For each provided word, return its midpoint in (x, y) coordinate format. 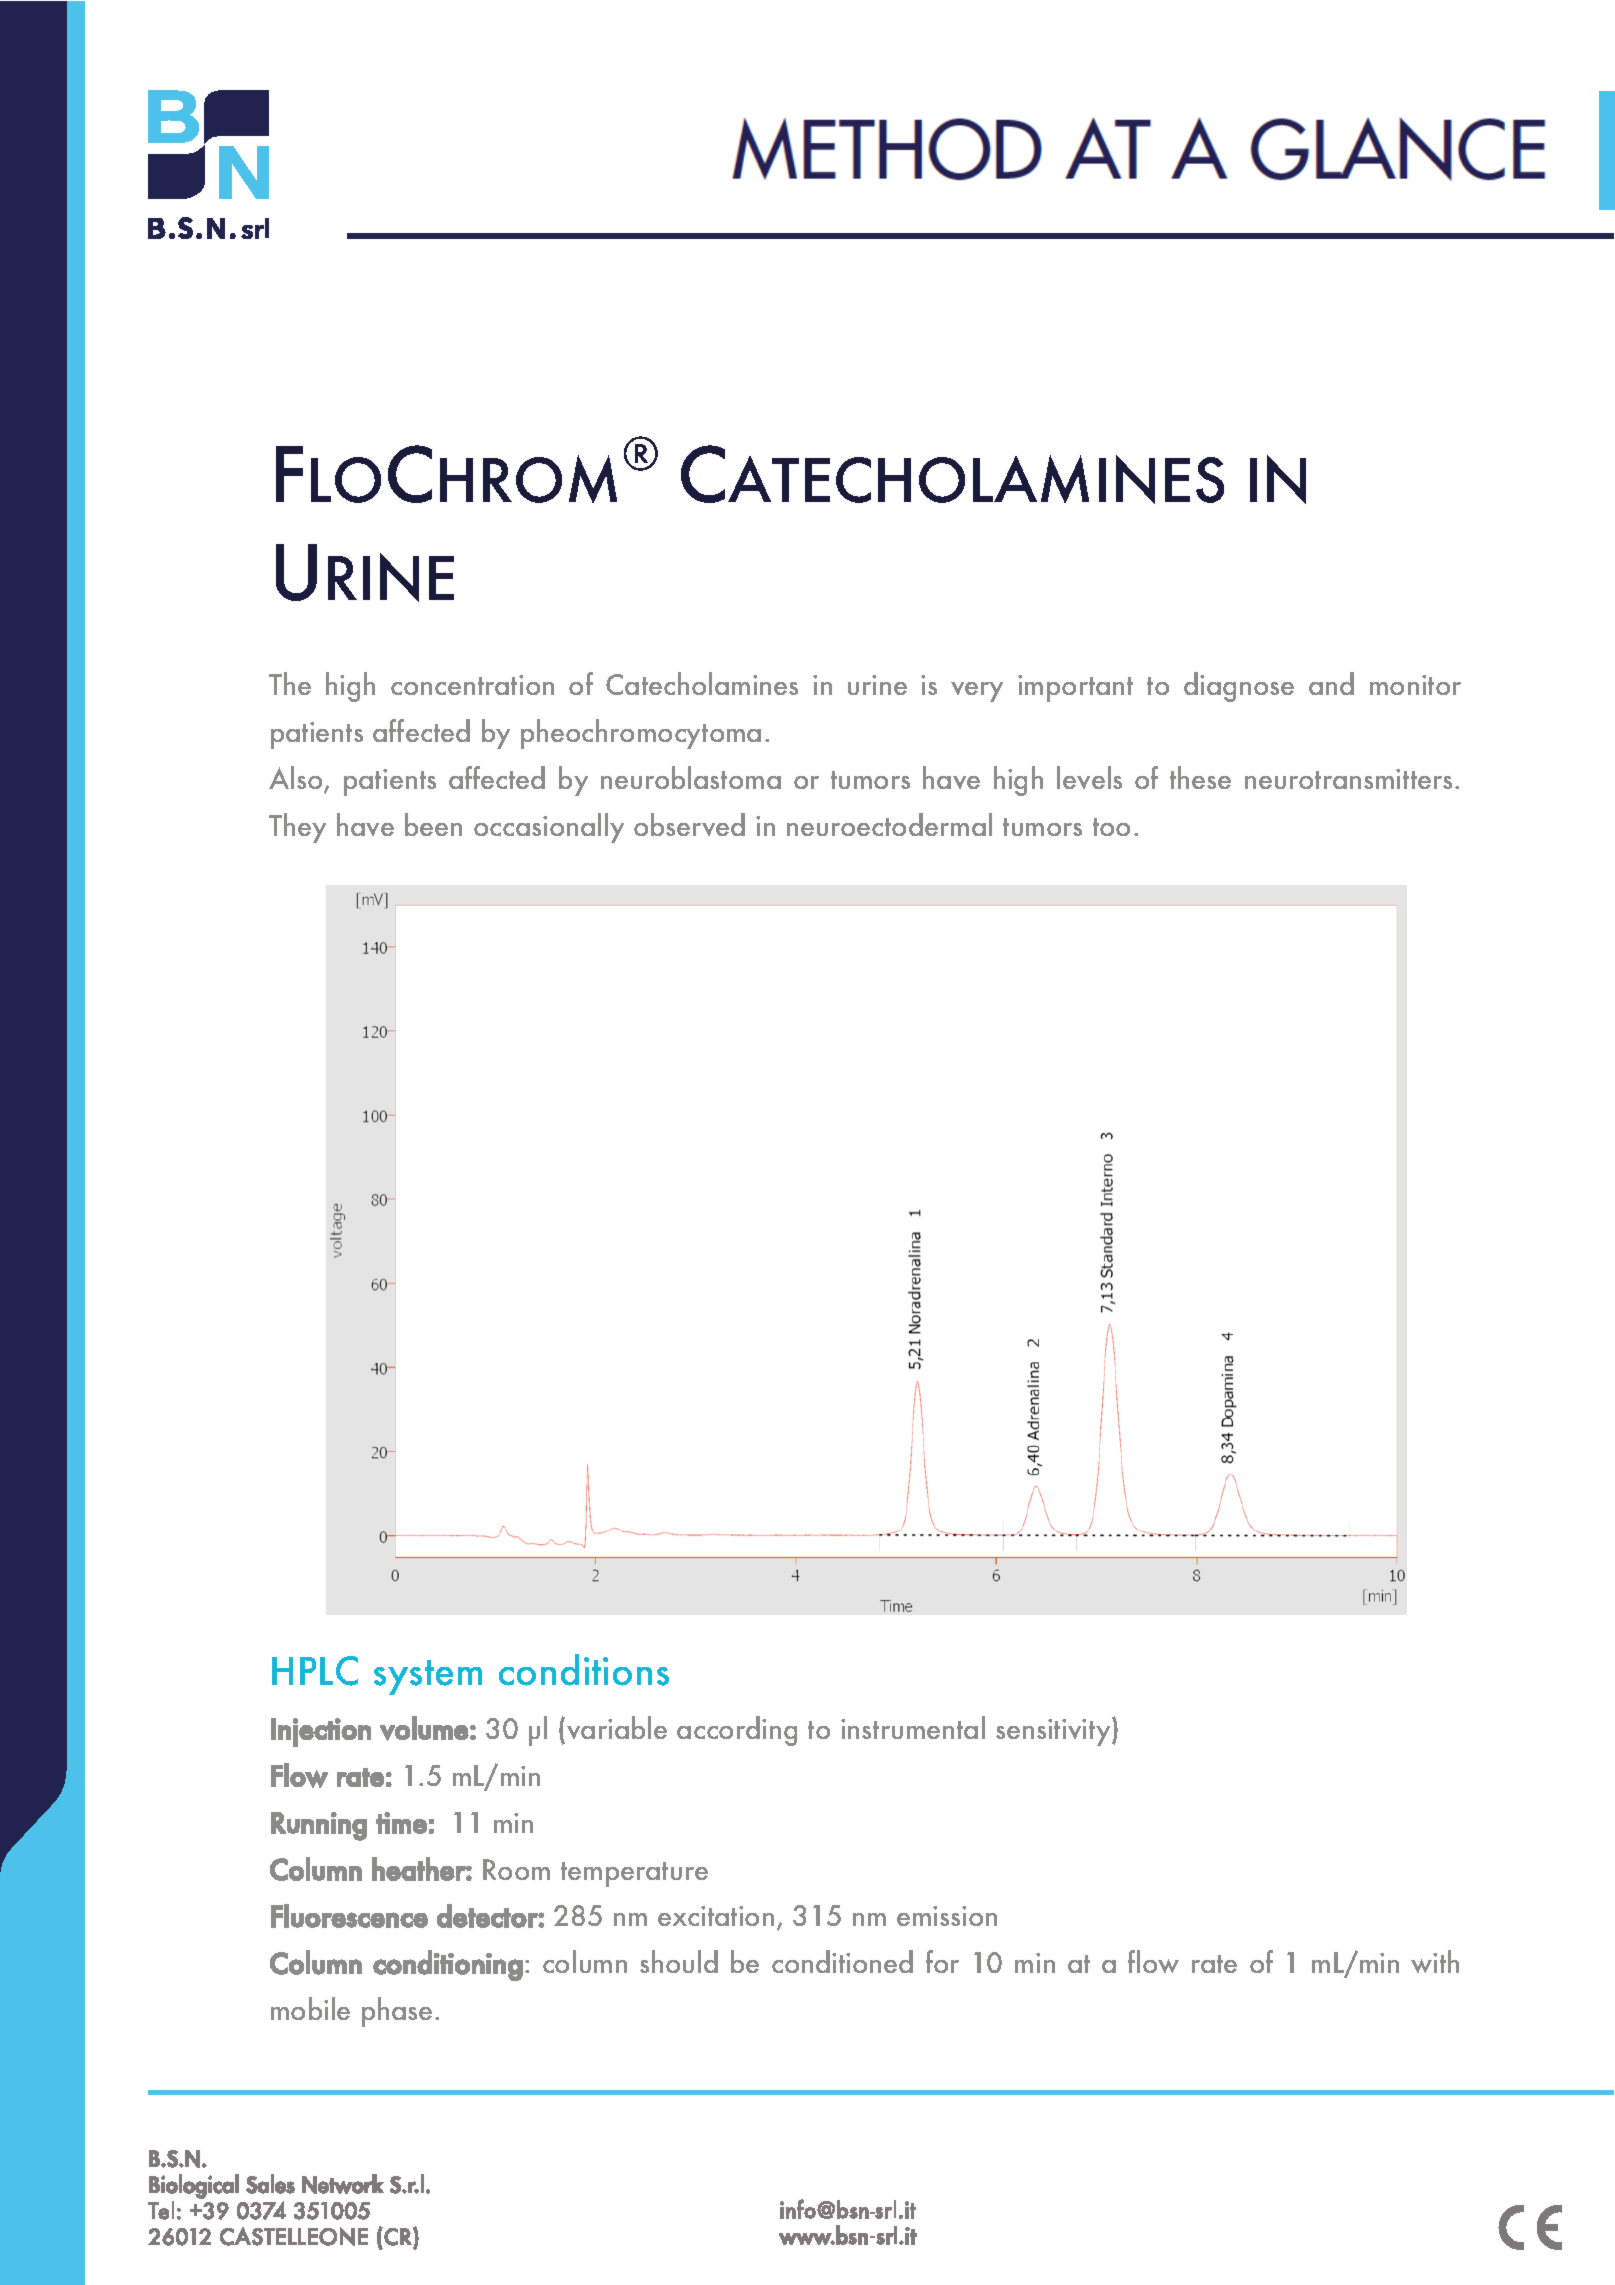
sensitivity (1054, 1731)
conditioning (448, 1965)
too (1111, 827)
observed (689, 824)
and (1331, 683)
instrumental (913, 1727)
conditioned (842, 1961)
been (433, 824)
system (428, 1677)
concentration (472, 685)
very (977, 692)
